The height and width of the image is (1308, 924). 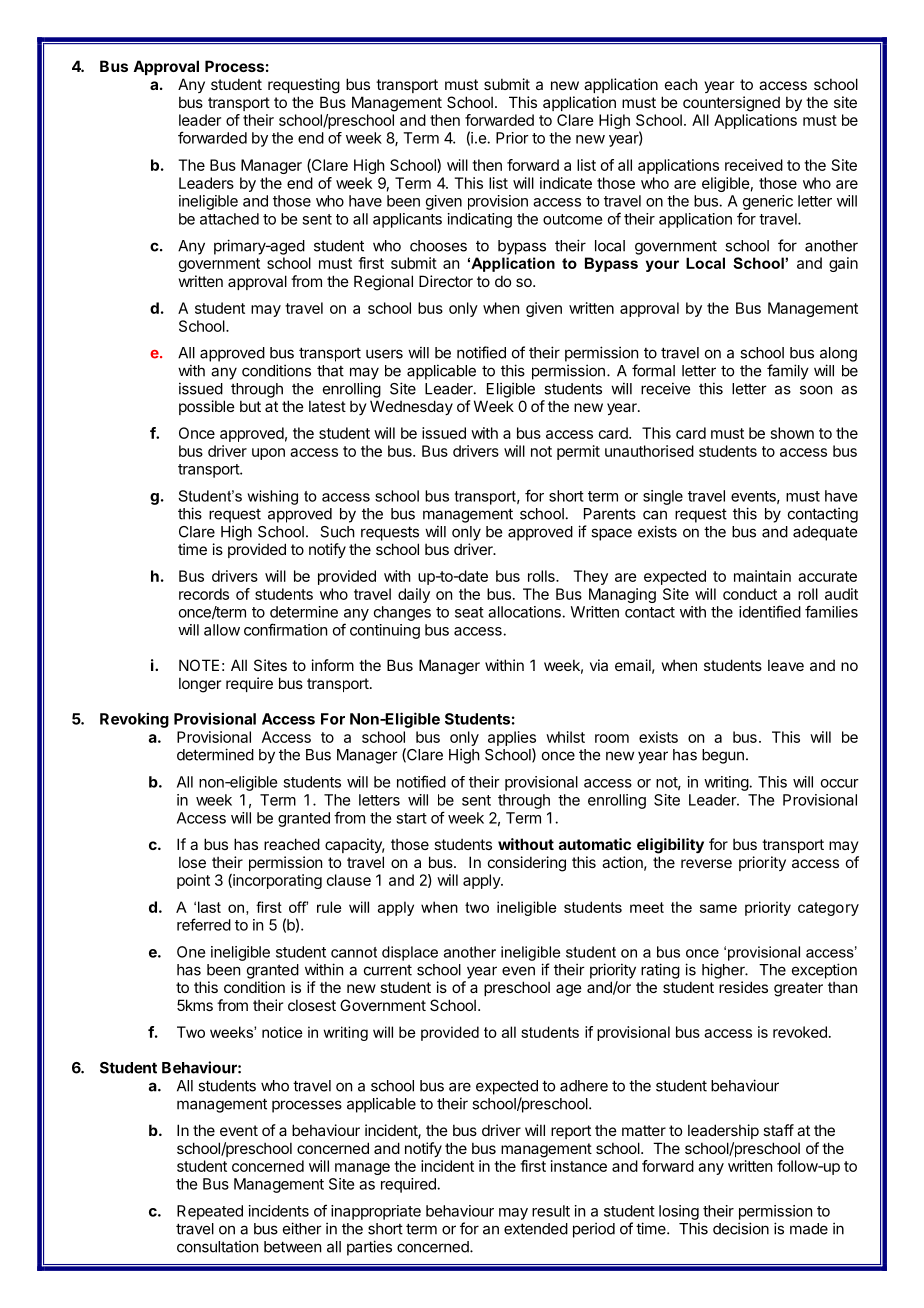 I want to click on considering, so click(x=527, y=864).
